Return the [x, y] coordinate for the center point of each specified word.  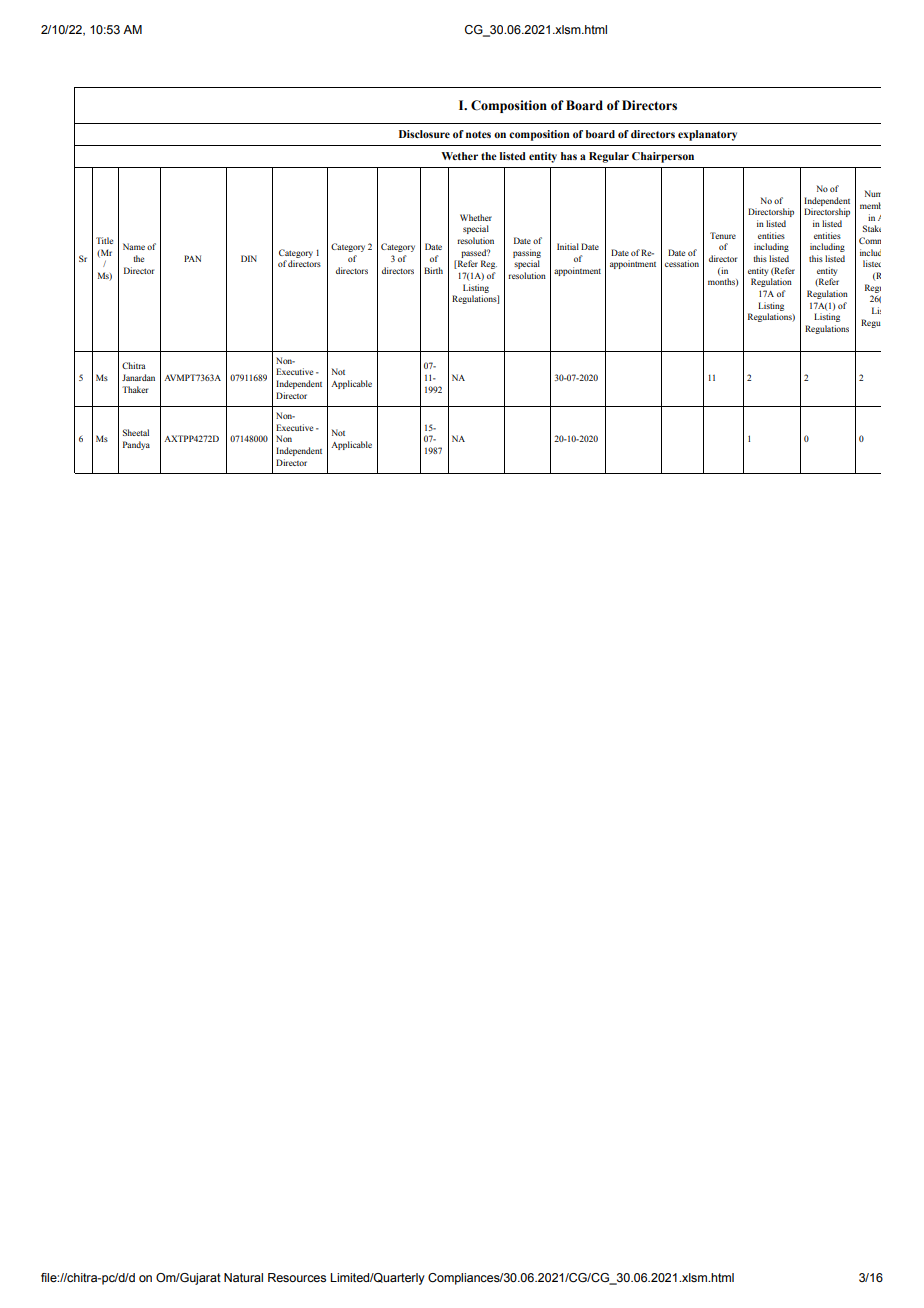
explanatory [707, 135]
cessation [682, 263]
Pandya [136, 445]
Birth [433, 270]
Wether [459, 156]
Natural [243, 1277]
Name [134, 246]
